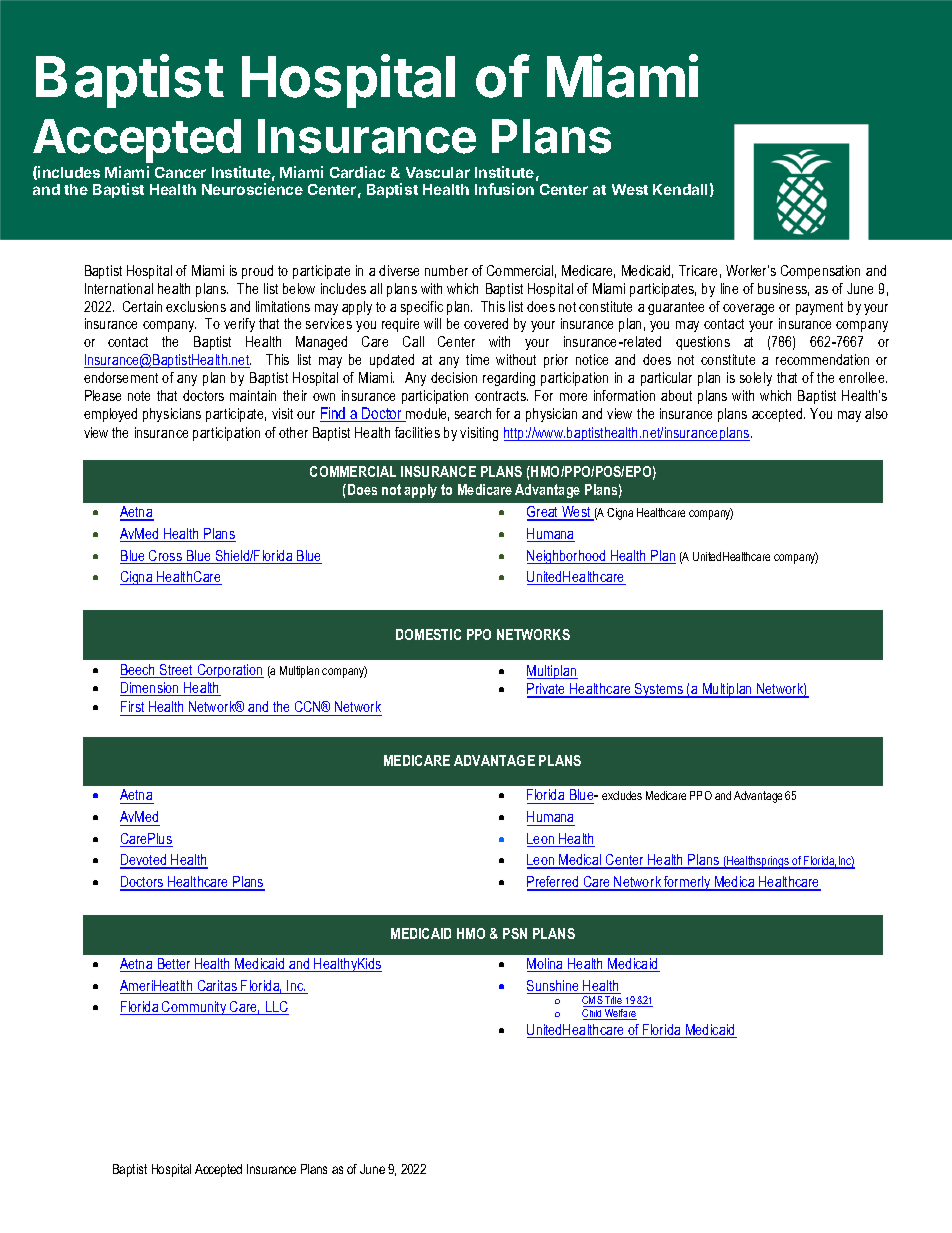 The image size is (952, 1233). What do you see at coordinates (428, 634) in the page?
I see `DOMESTIC` at bounding box center [428, 634].
